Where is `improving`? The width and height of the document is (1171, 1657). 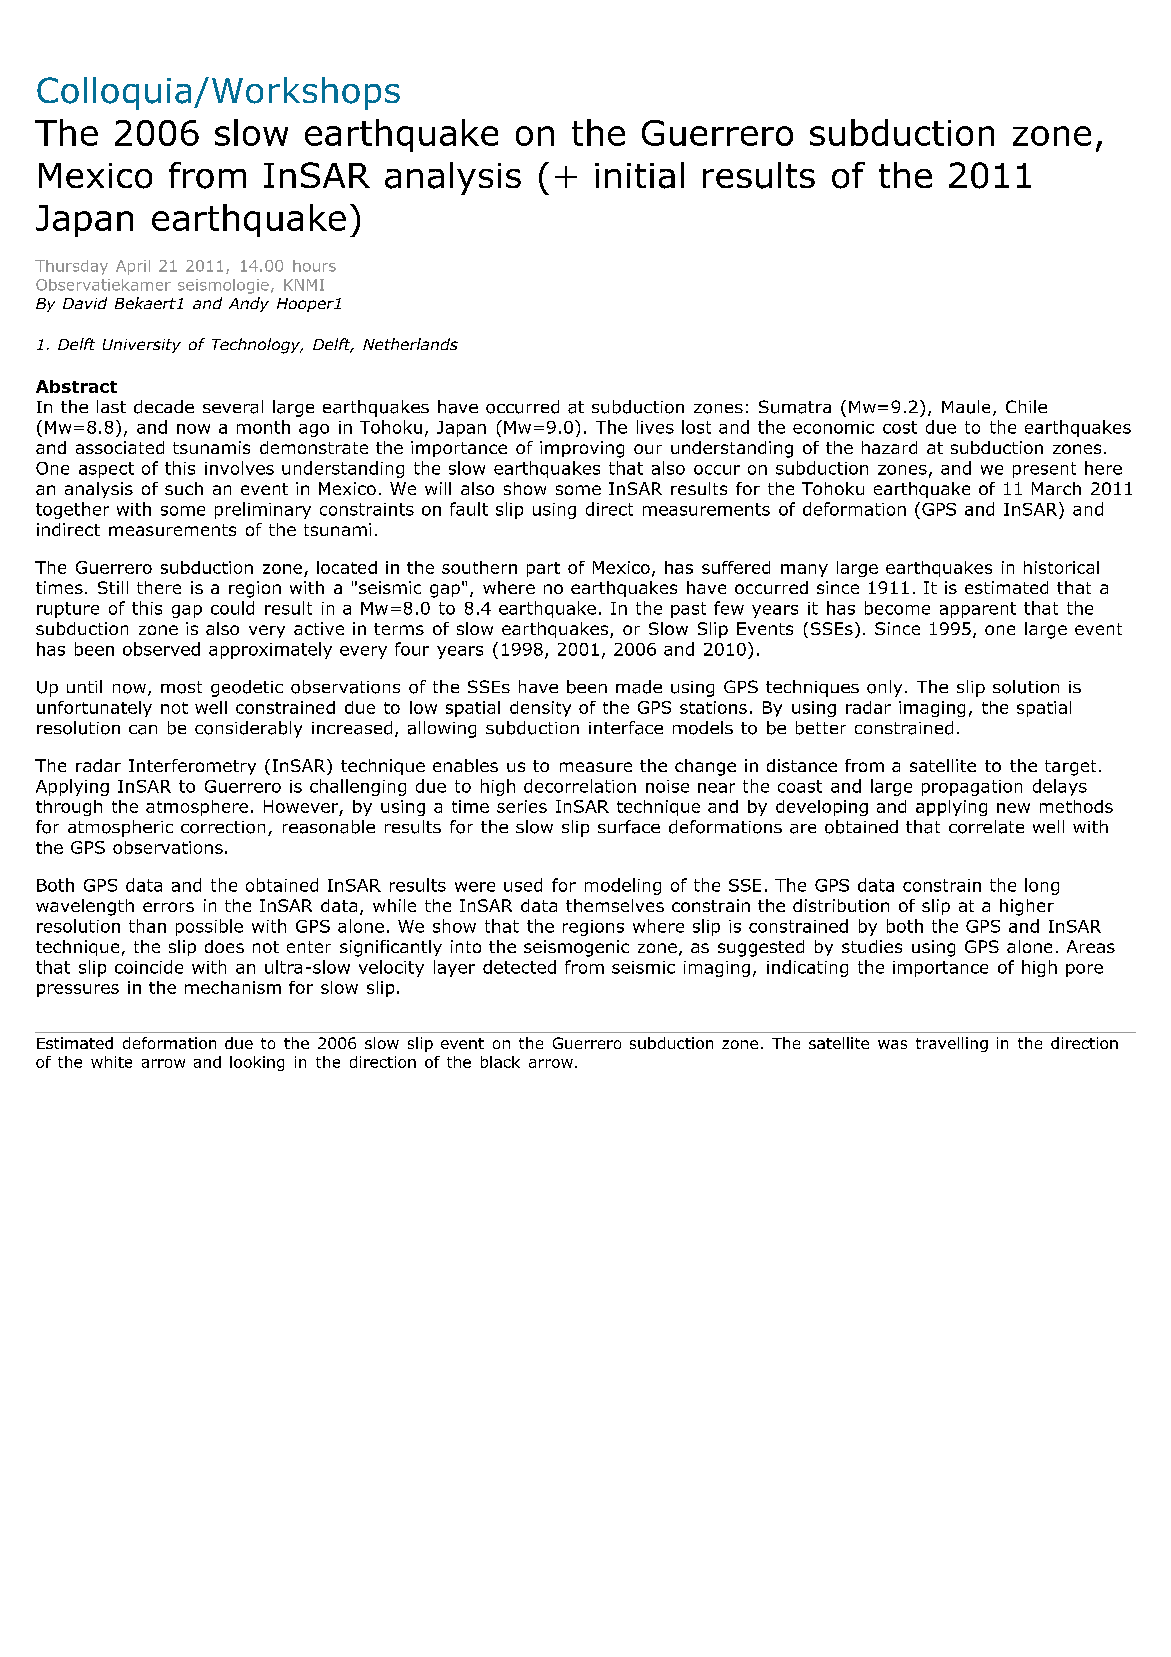 improving is located at coordinates (582, 449).
